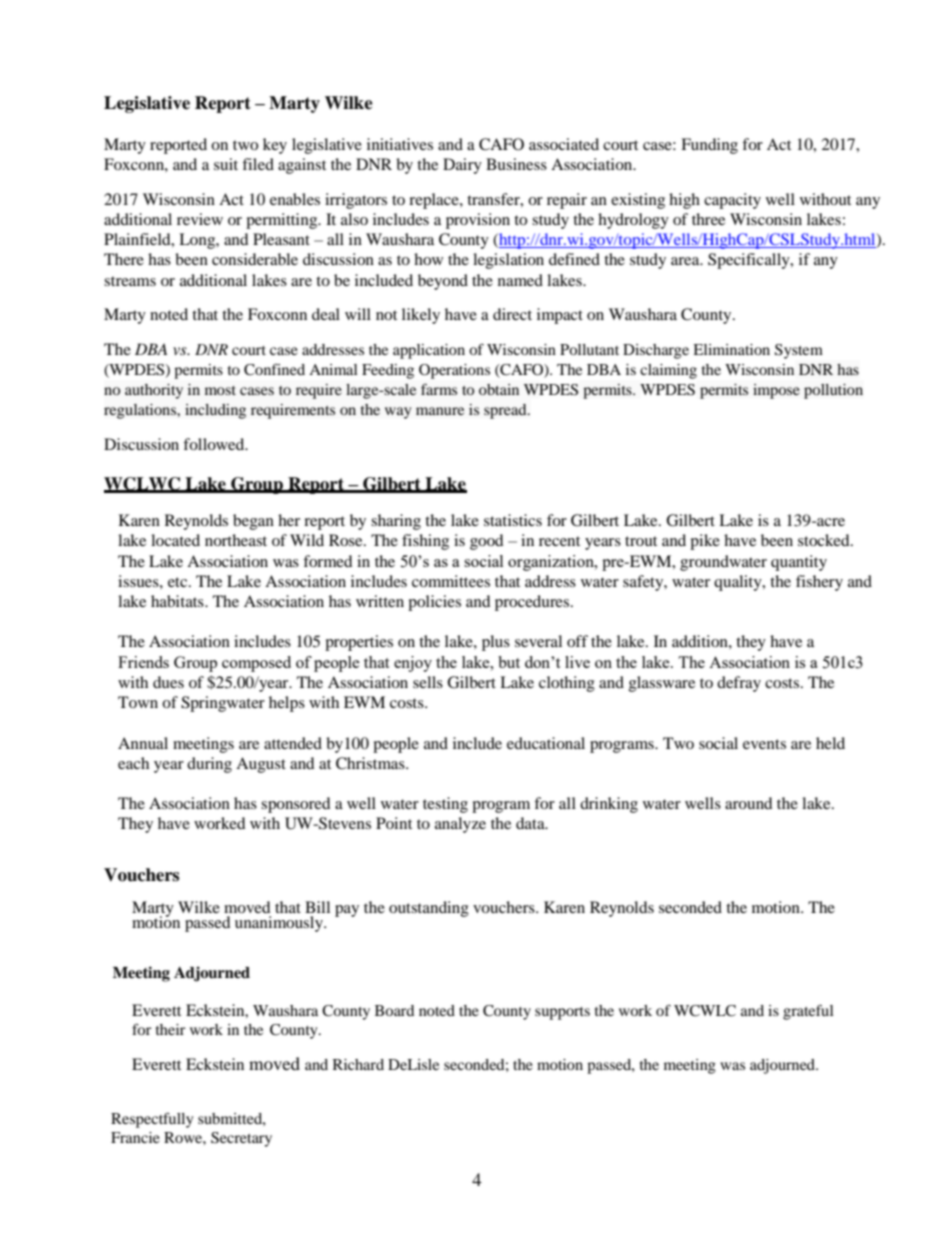 The width and height of the screenshot is (952, 1233). What do you see at coordinates (226, 164) in the screenshot?
I see `suit` at bounding box center [226, 164].
